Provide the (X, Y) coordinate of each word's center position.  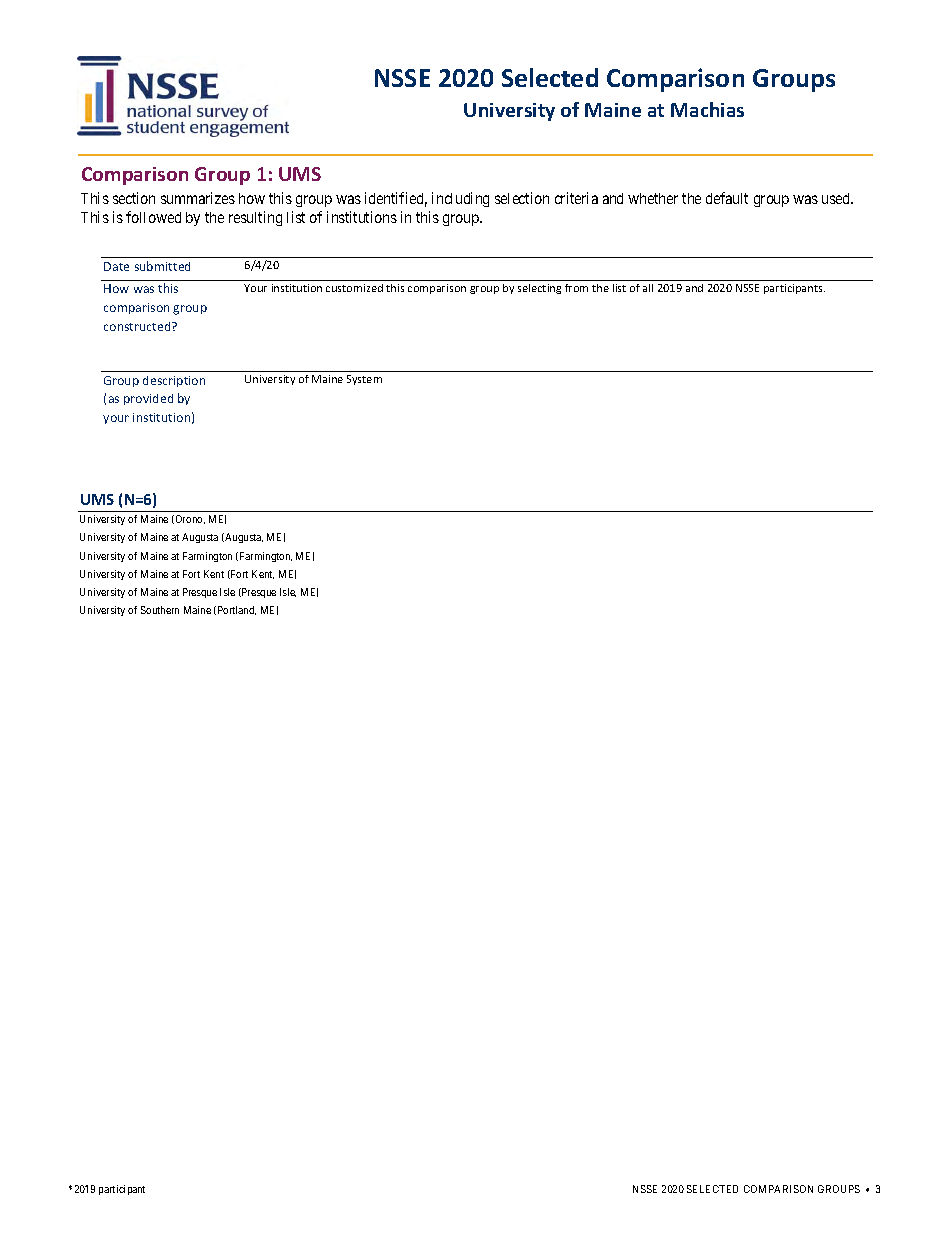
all (648, 288)
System (364, 380)
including (460, 199)
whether (653, 198)
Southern (160, 610)
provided (148, 399)
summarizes (198, 198)
